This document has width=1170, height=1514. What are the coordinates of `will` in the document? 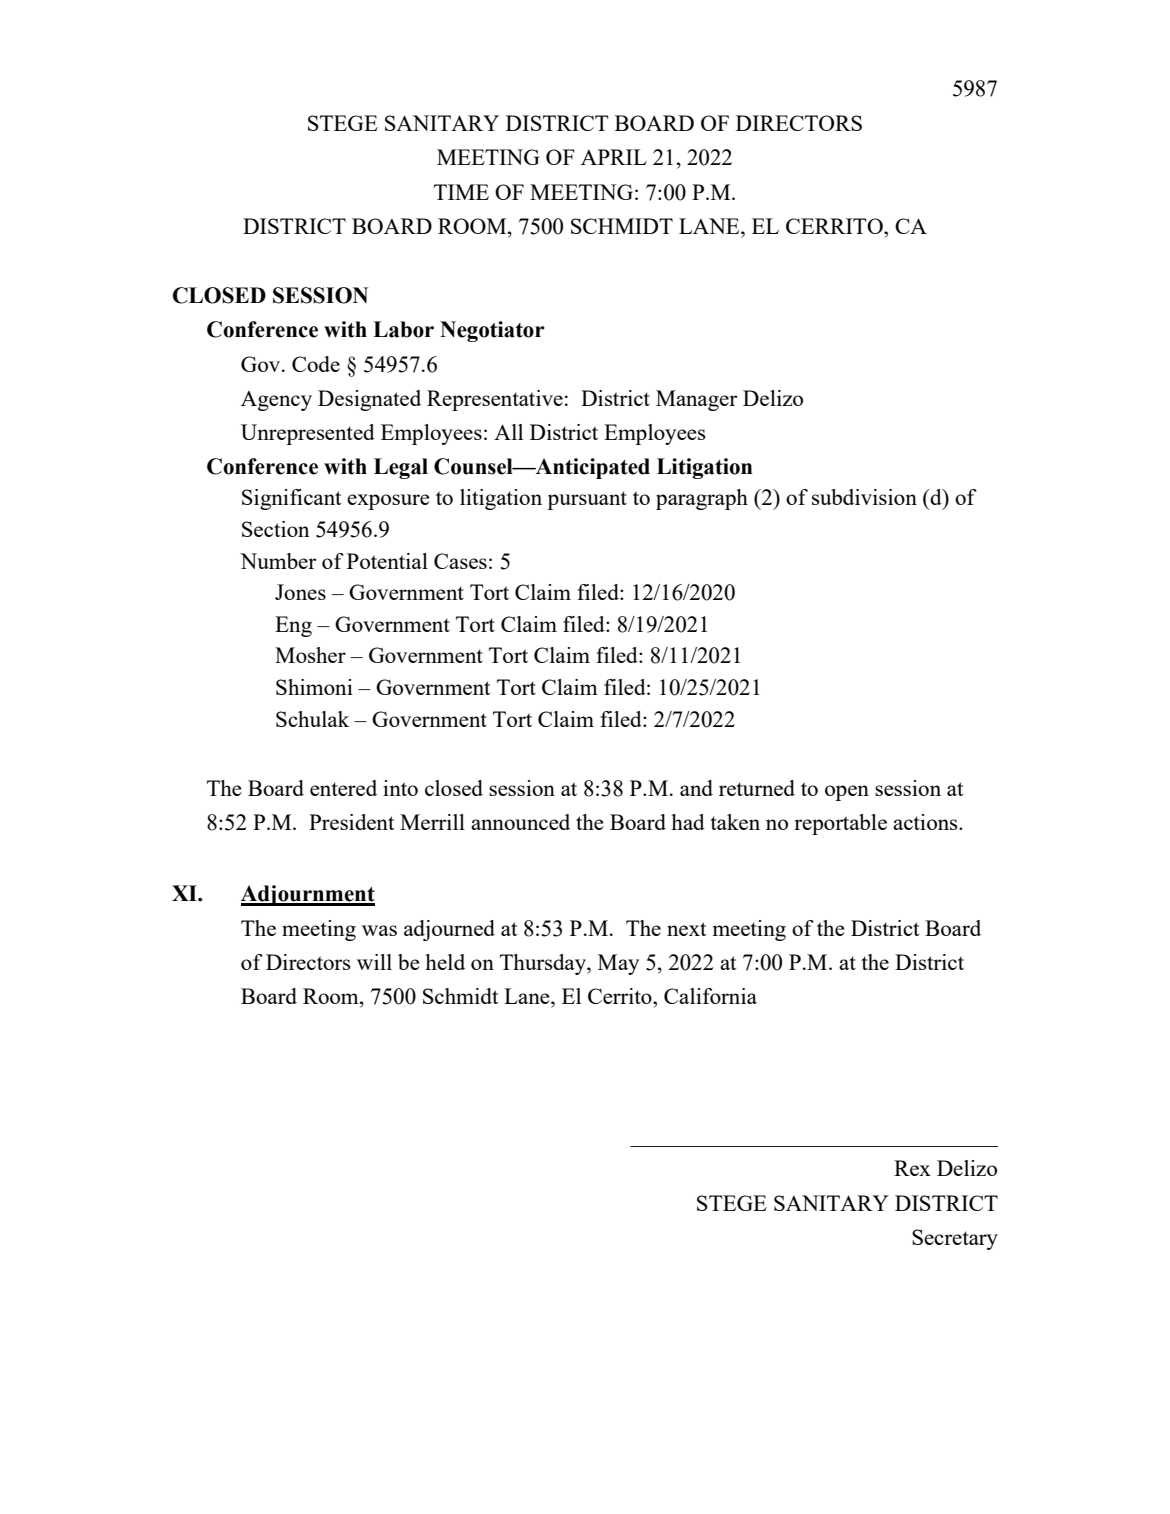 It's located at (374, 962).
